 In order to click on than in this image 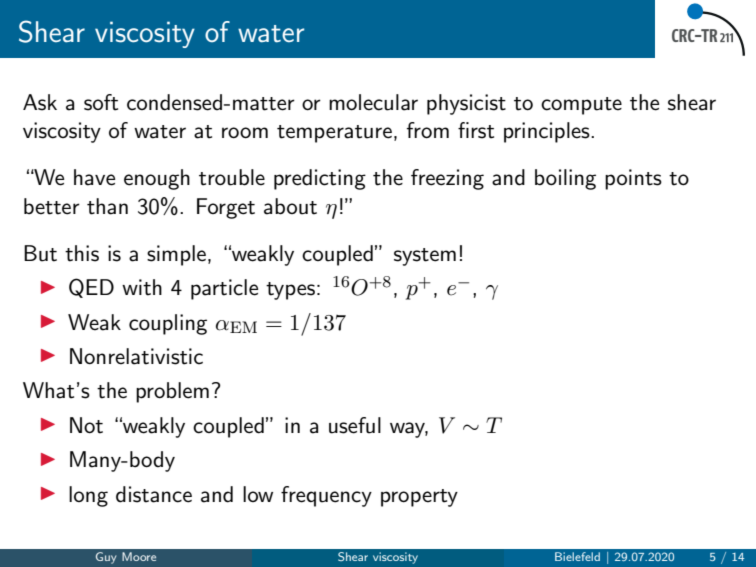, I will do `click(107, 206)`.
